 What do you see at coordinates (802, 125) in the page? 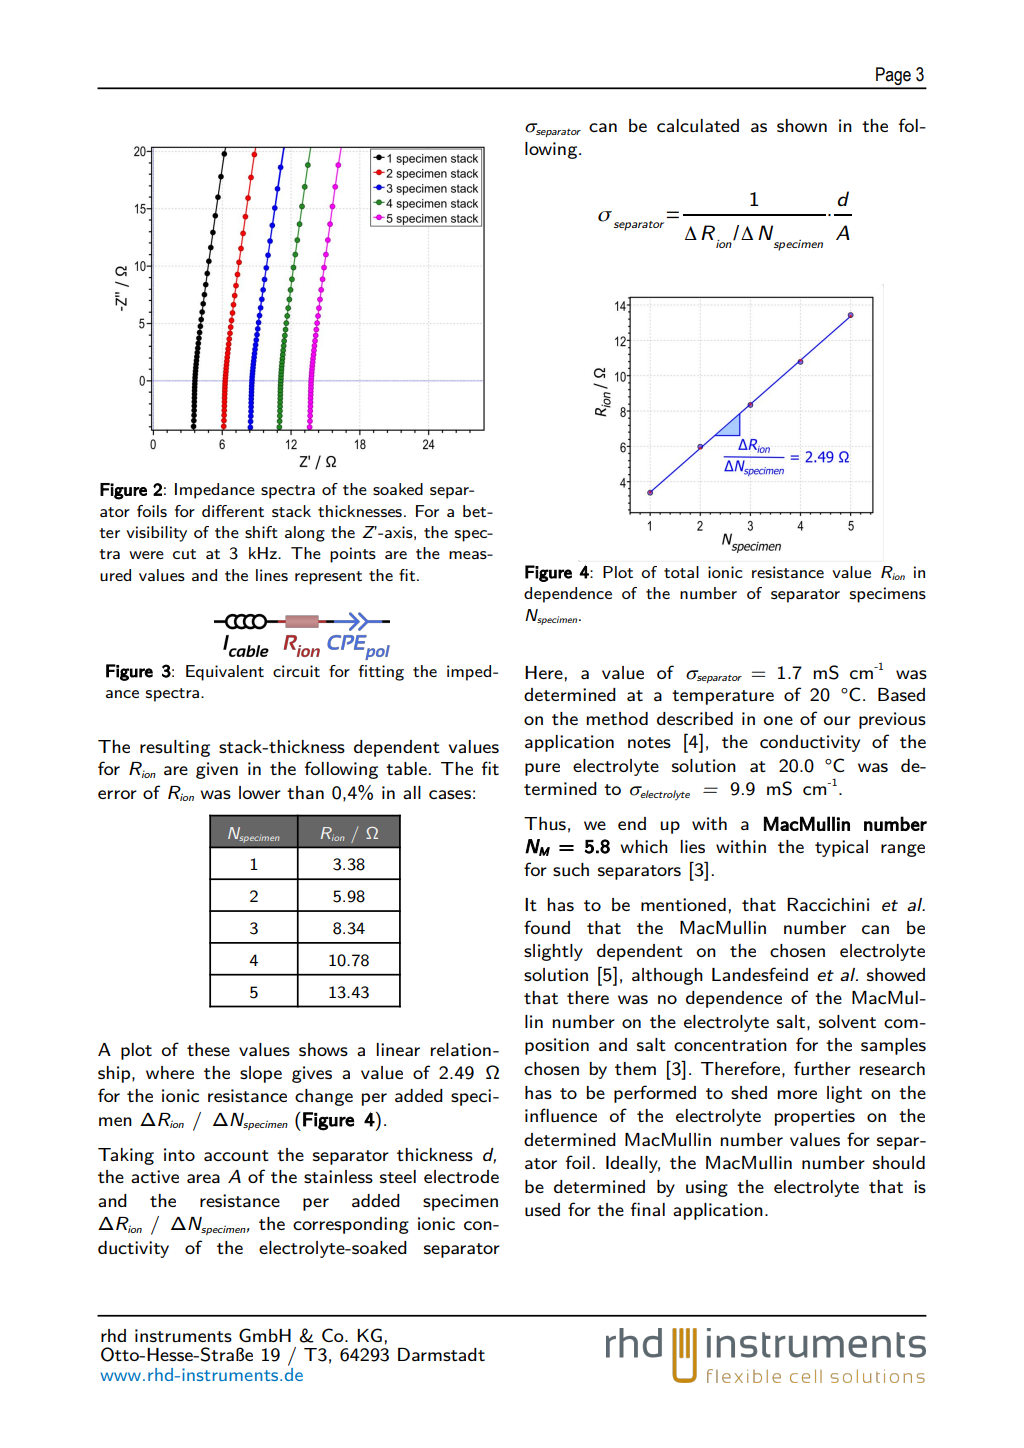
I see `shown` at bounding box center [802, 125].
